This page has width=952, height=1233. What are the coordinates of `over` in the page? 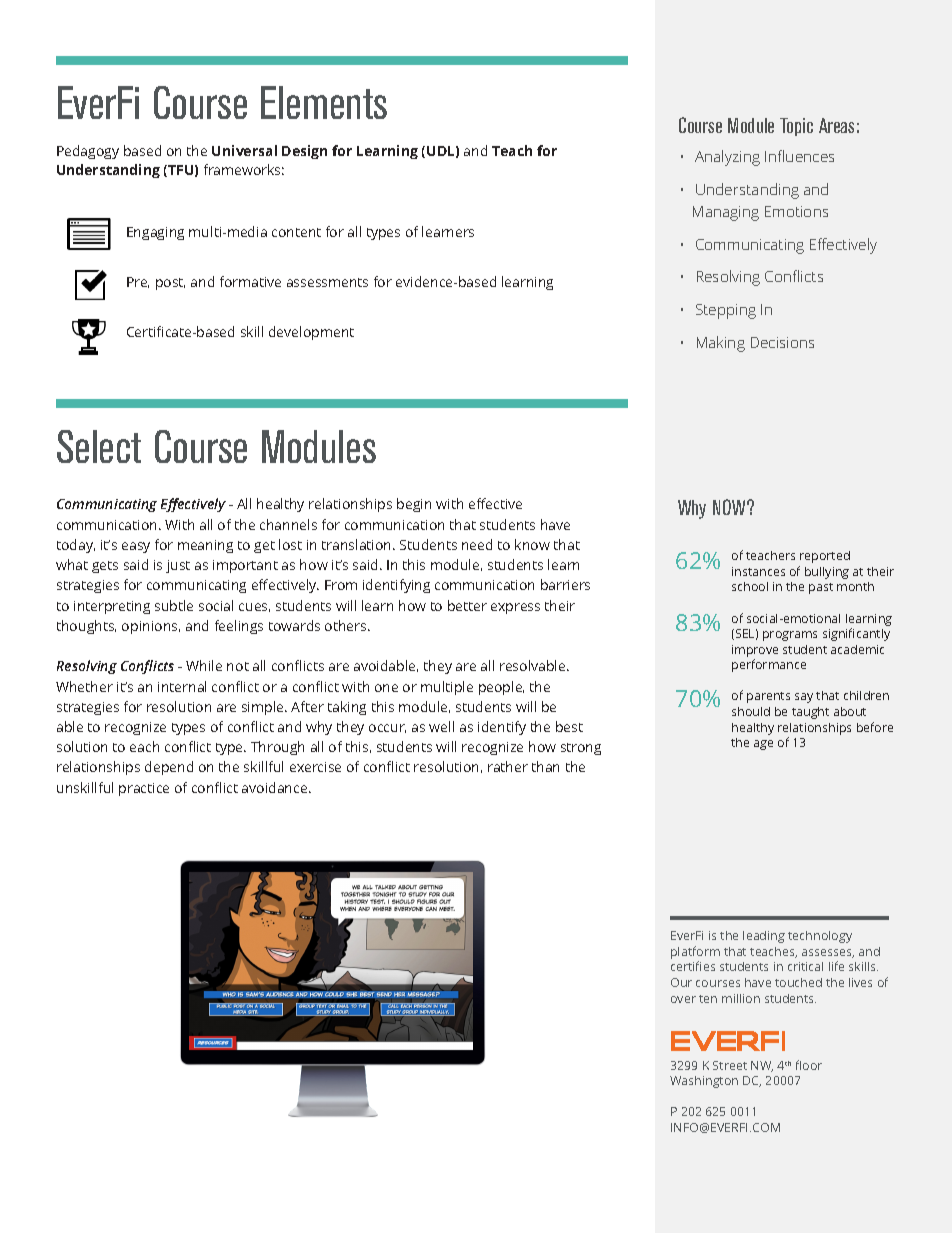 It's located at (683, 999).
